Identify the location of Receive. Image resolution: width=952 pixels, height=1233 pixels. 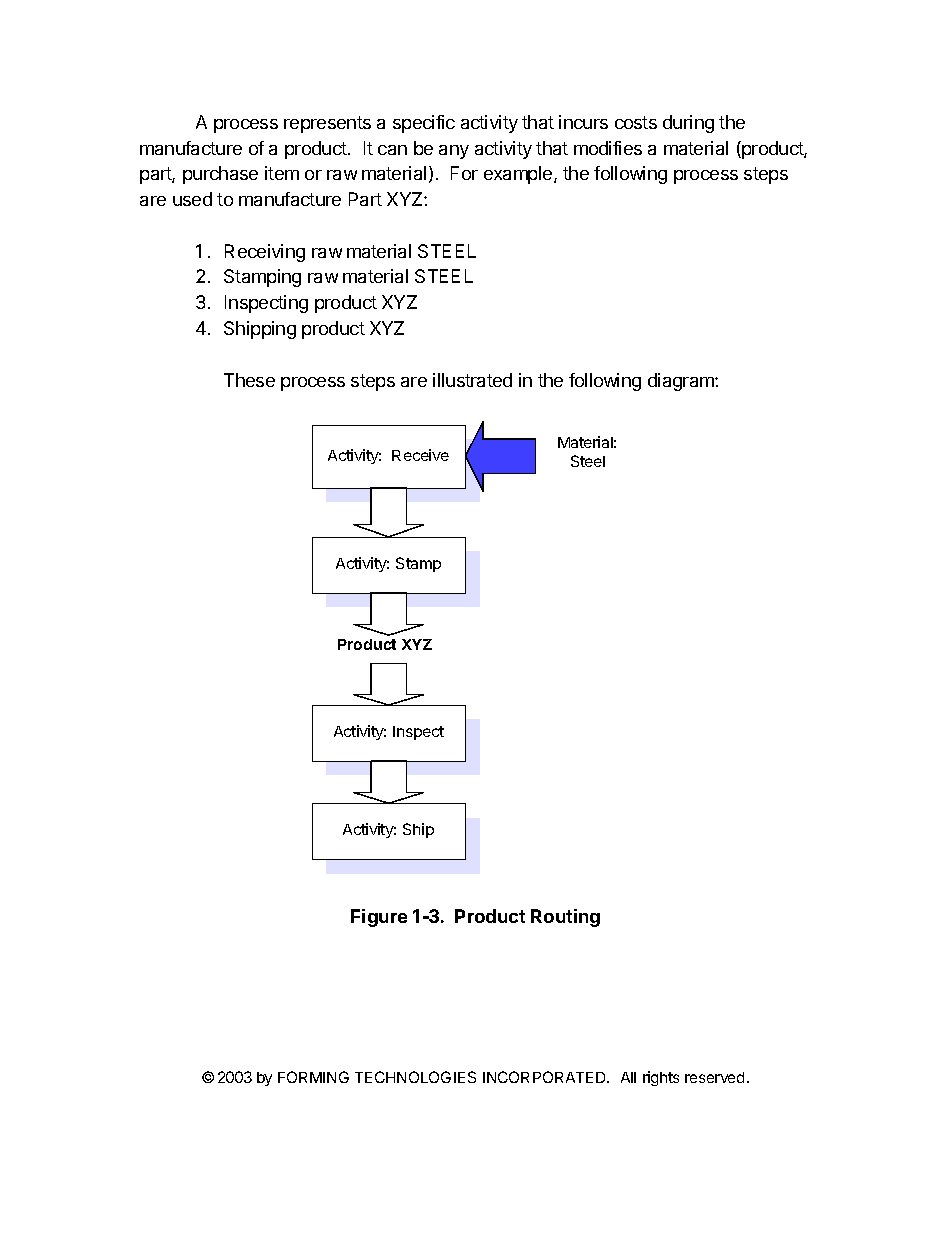
(420, 455).
